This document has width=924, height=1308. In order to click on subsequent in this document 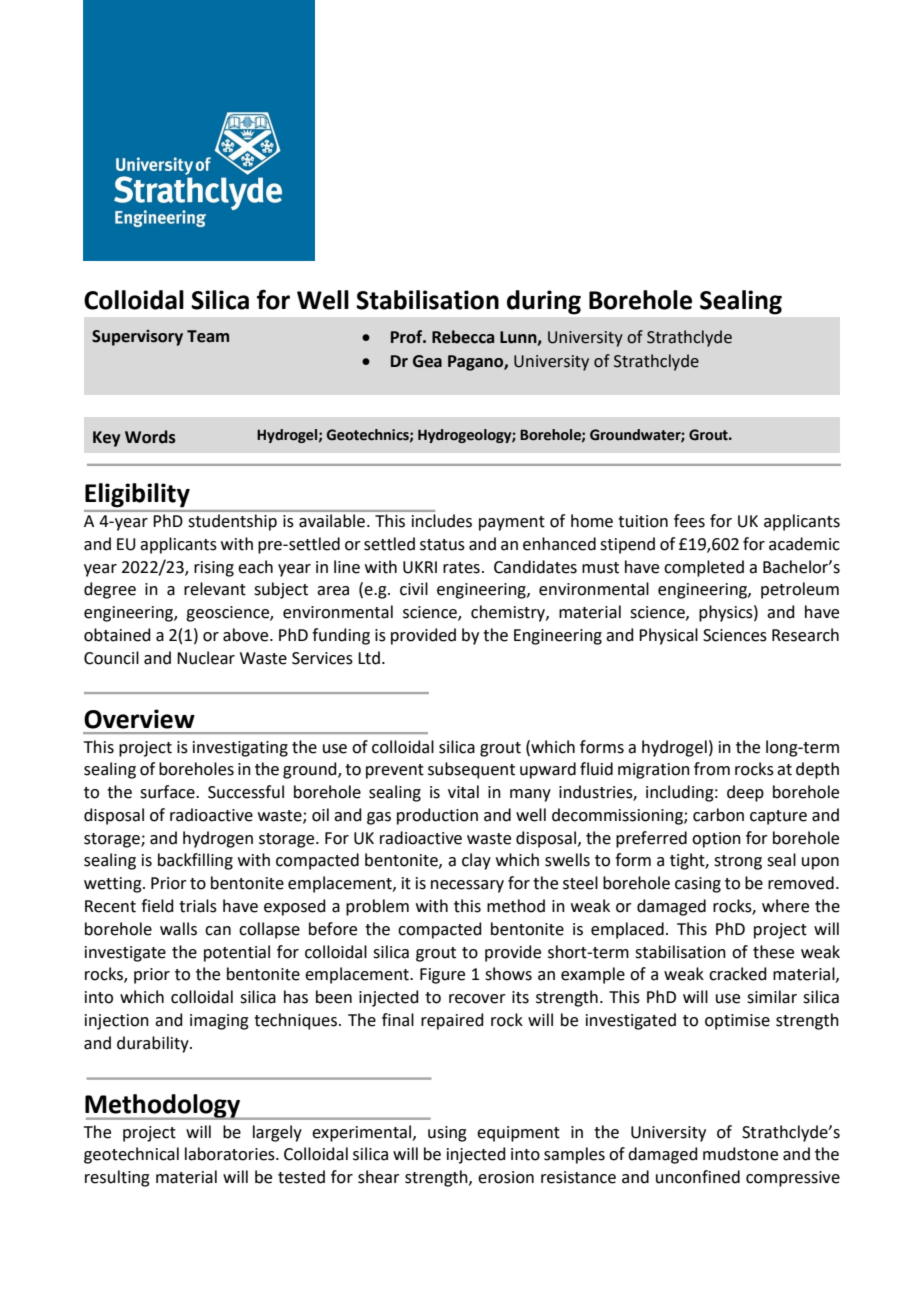, I will do `click(471, 770)`.
